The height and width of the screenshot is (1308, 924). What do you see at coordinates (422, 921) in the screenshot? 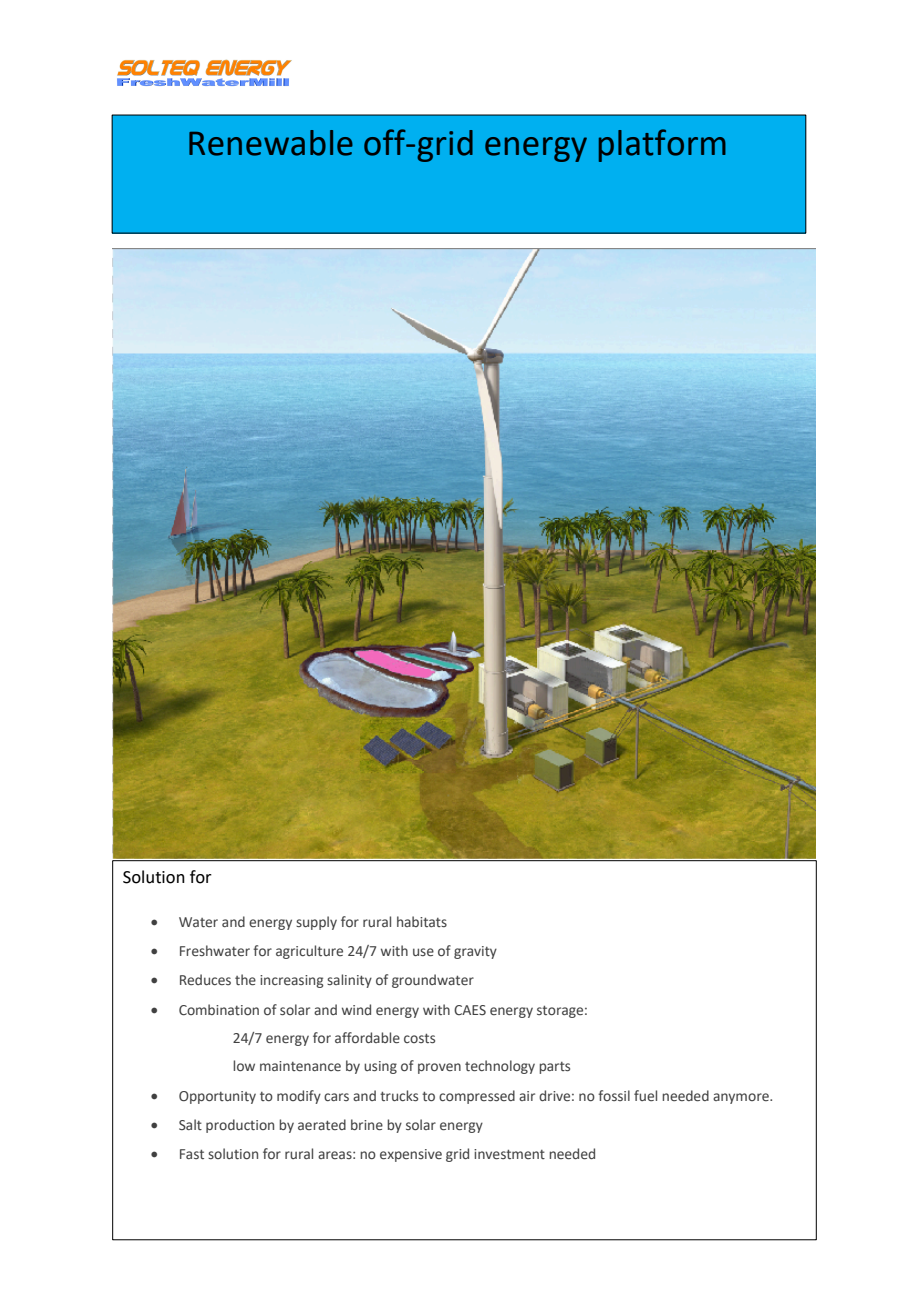
I see `habitats` at bounding box center [422, 921].
